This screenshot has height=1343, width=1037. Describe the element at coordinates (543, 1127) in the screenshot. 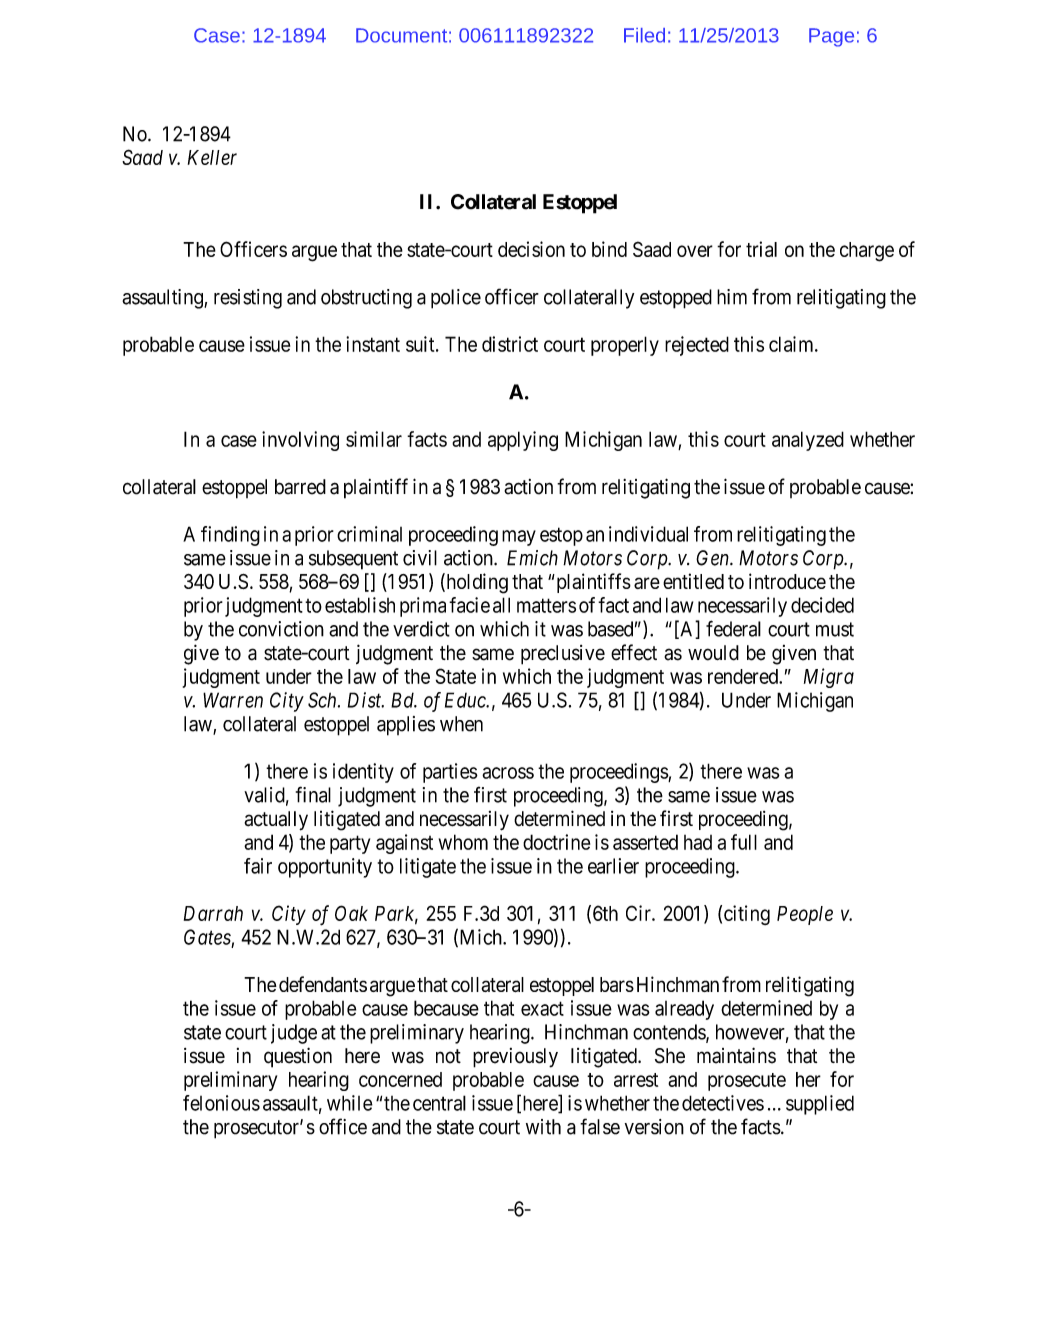

I see `with` at that location.
